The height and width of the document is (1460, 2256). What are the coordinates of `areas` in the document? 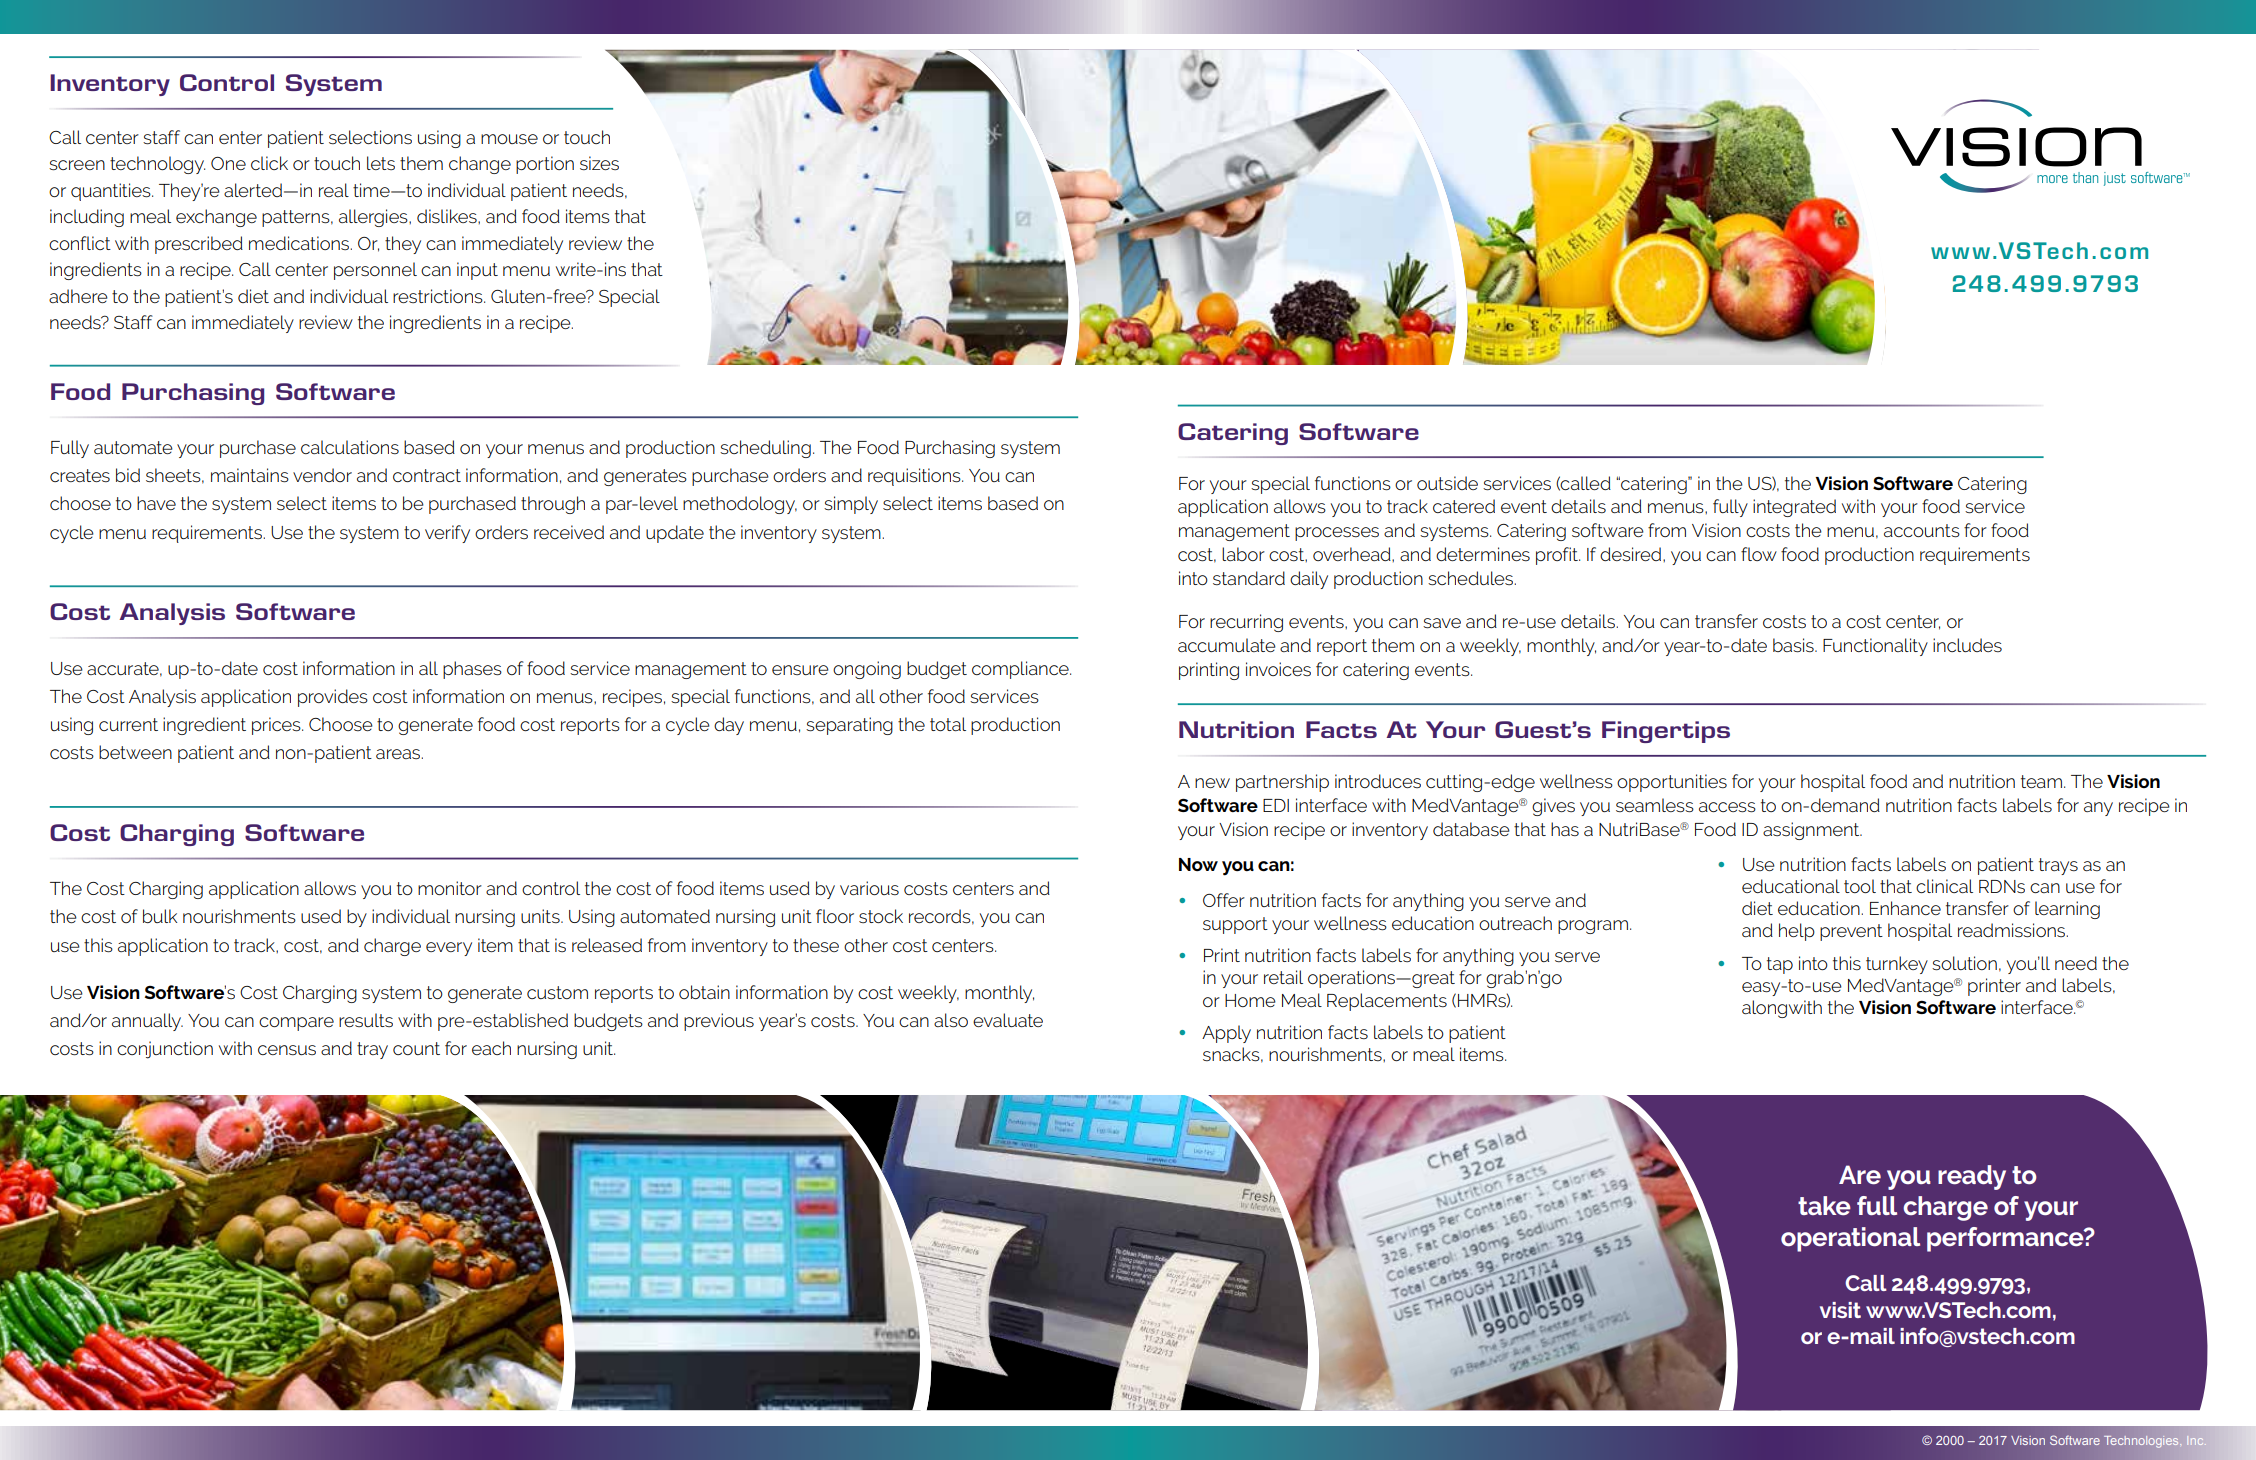 It's located at (399, 754).
